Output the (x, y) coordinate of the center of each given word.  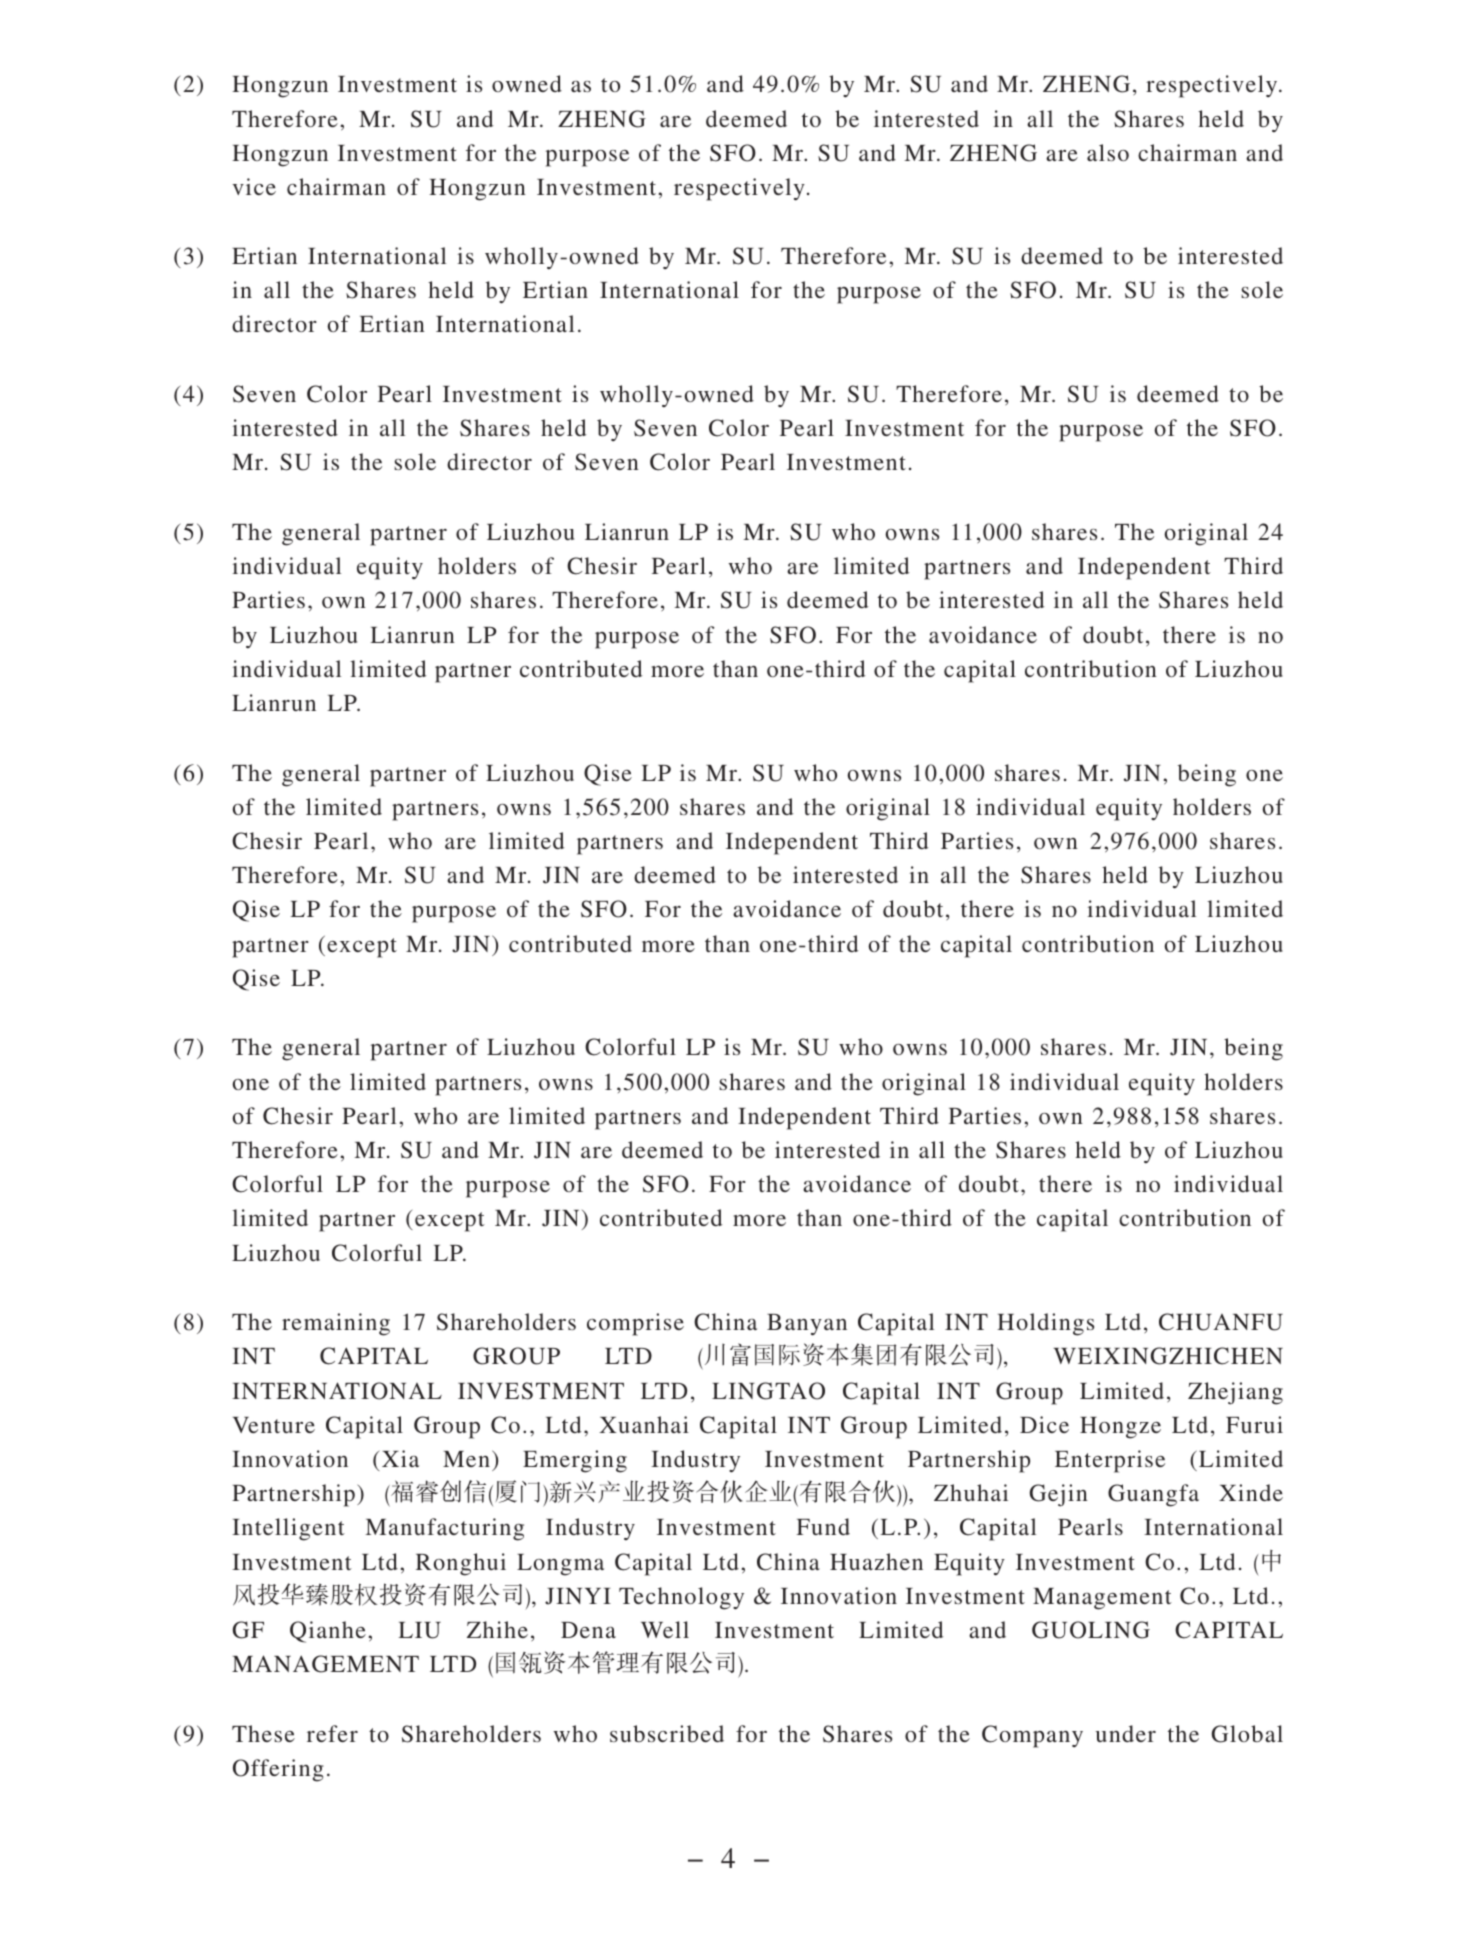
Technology (681, 1598)
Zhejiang (1235, 1393)
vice (254, 186)
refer (332, 1733)
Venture (274, 1425)
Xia (400, 1458)
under (1126, 1733)
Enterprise (1110, 1461)
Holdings (1045, 1324)
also (1108, 152)
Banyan (807, 1325)
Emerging (575, 1461)
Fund (823, 1526)
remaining (336, 1324)
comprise (635, 1324)
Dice (1044, 1424)
